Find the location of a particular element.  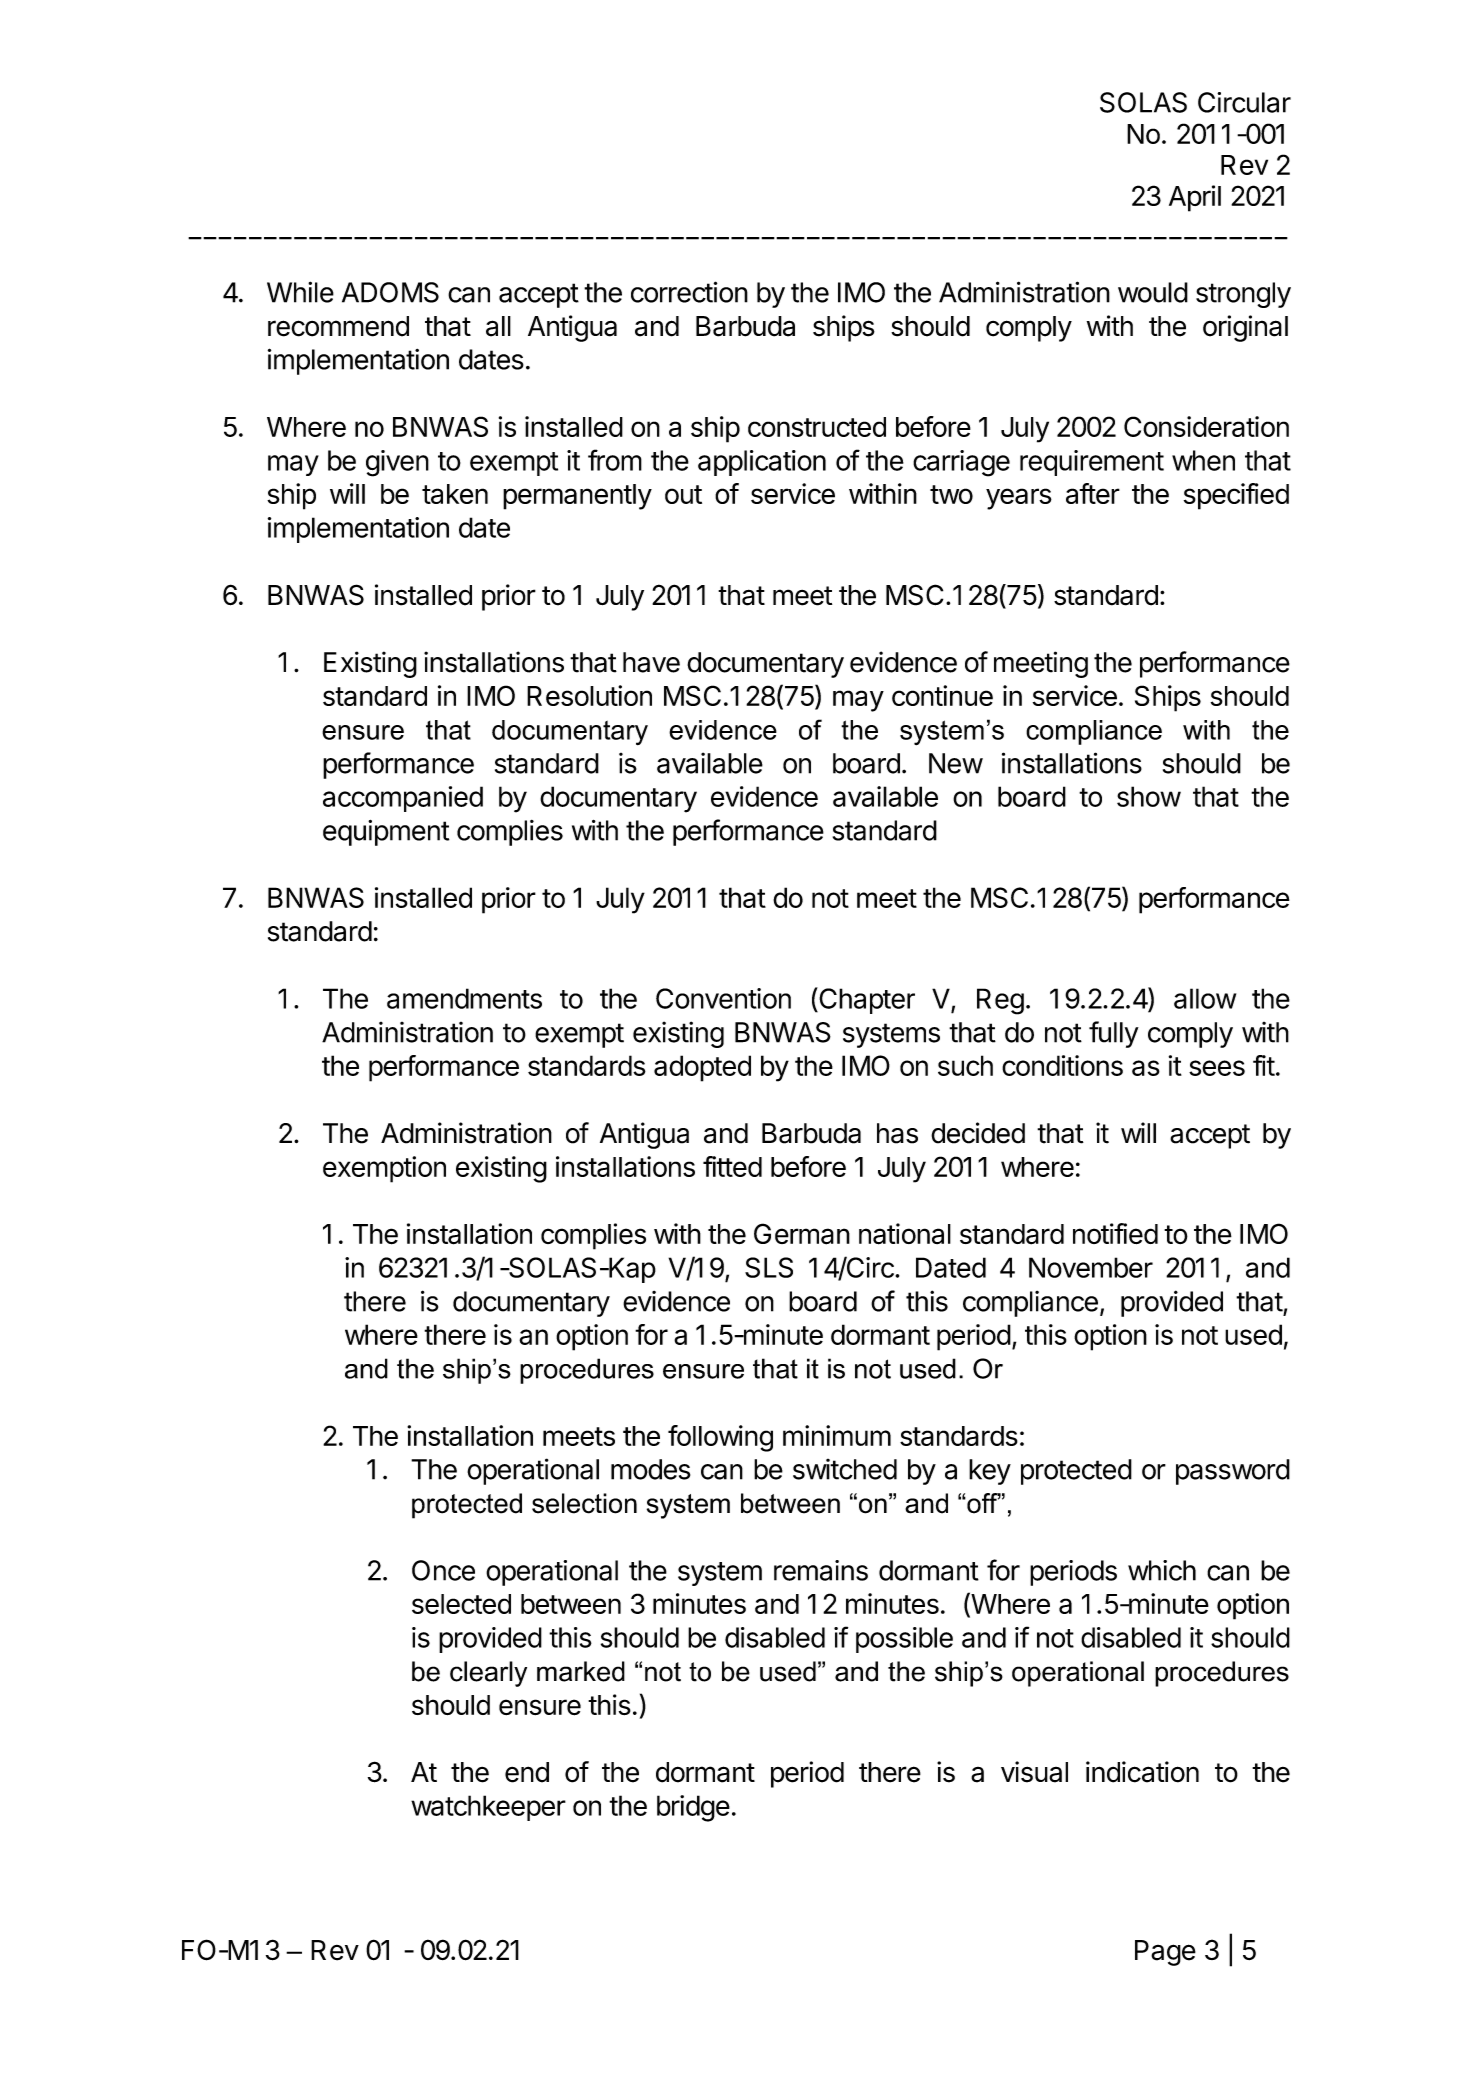

adopted is located at coordinates (702, 1068).
